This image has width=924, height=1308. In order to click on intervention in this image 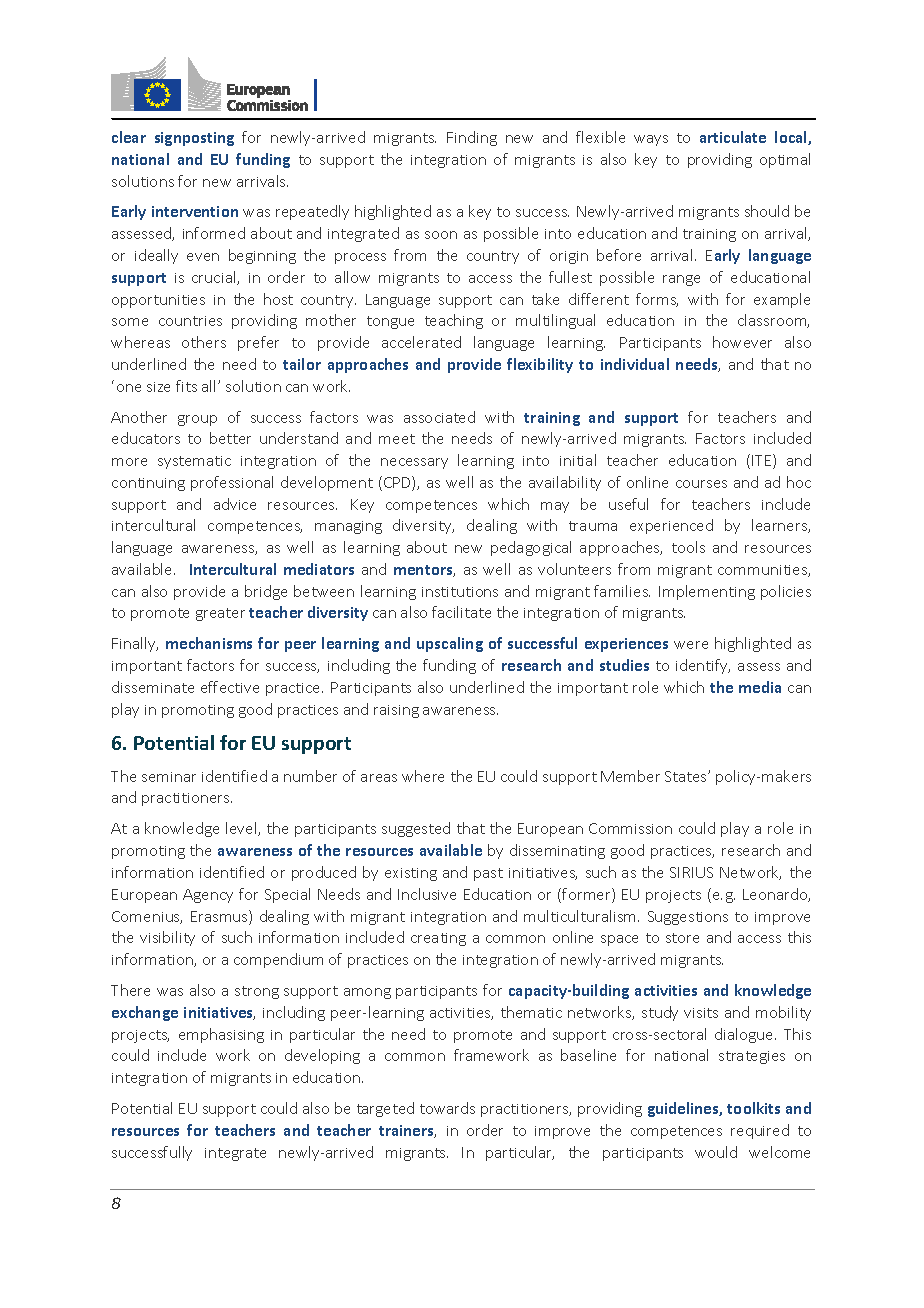, I will do `click(195, 211)`.
